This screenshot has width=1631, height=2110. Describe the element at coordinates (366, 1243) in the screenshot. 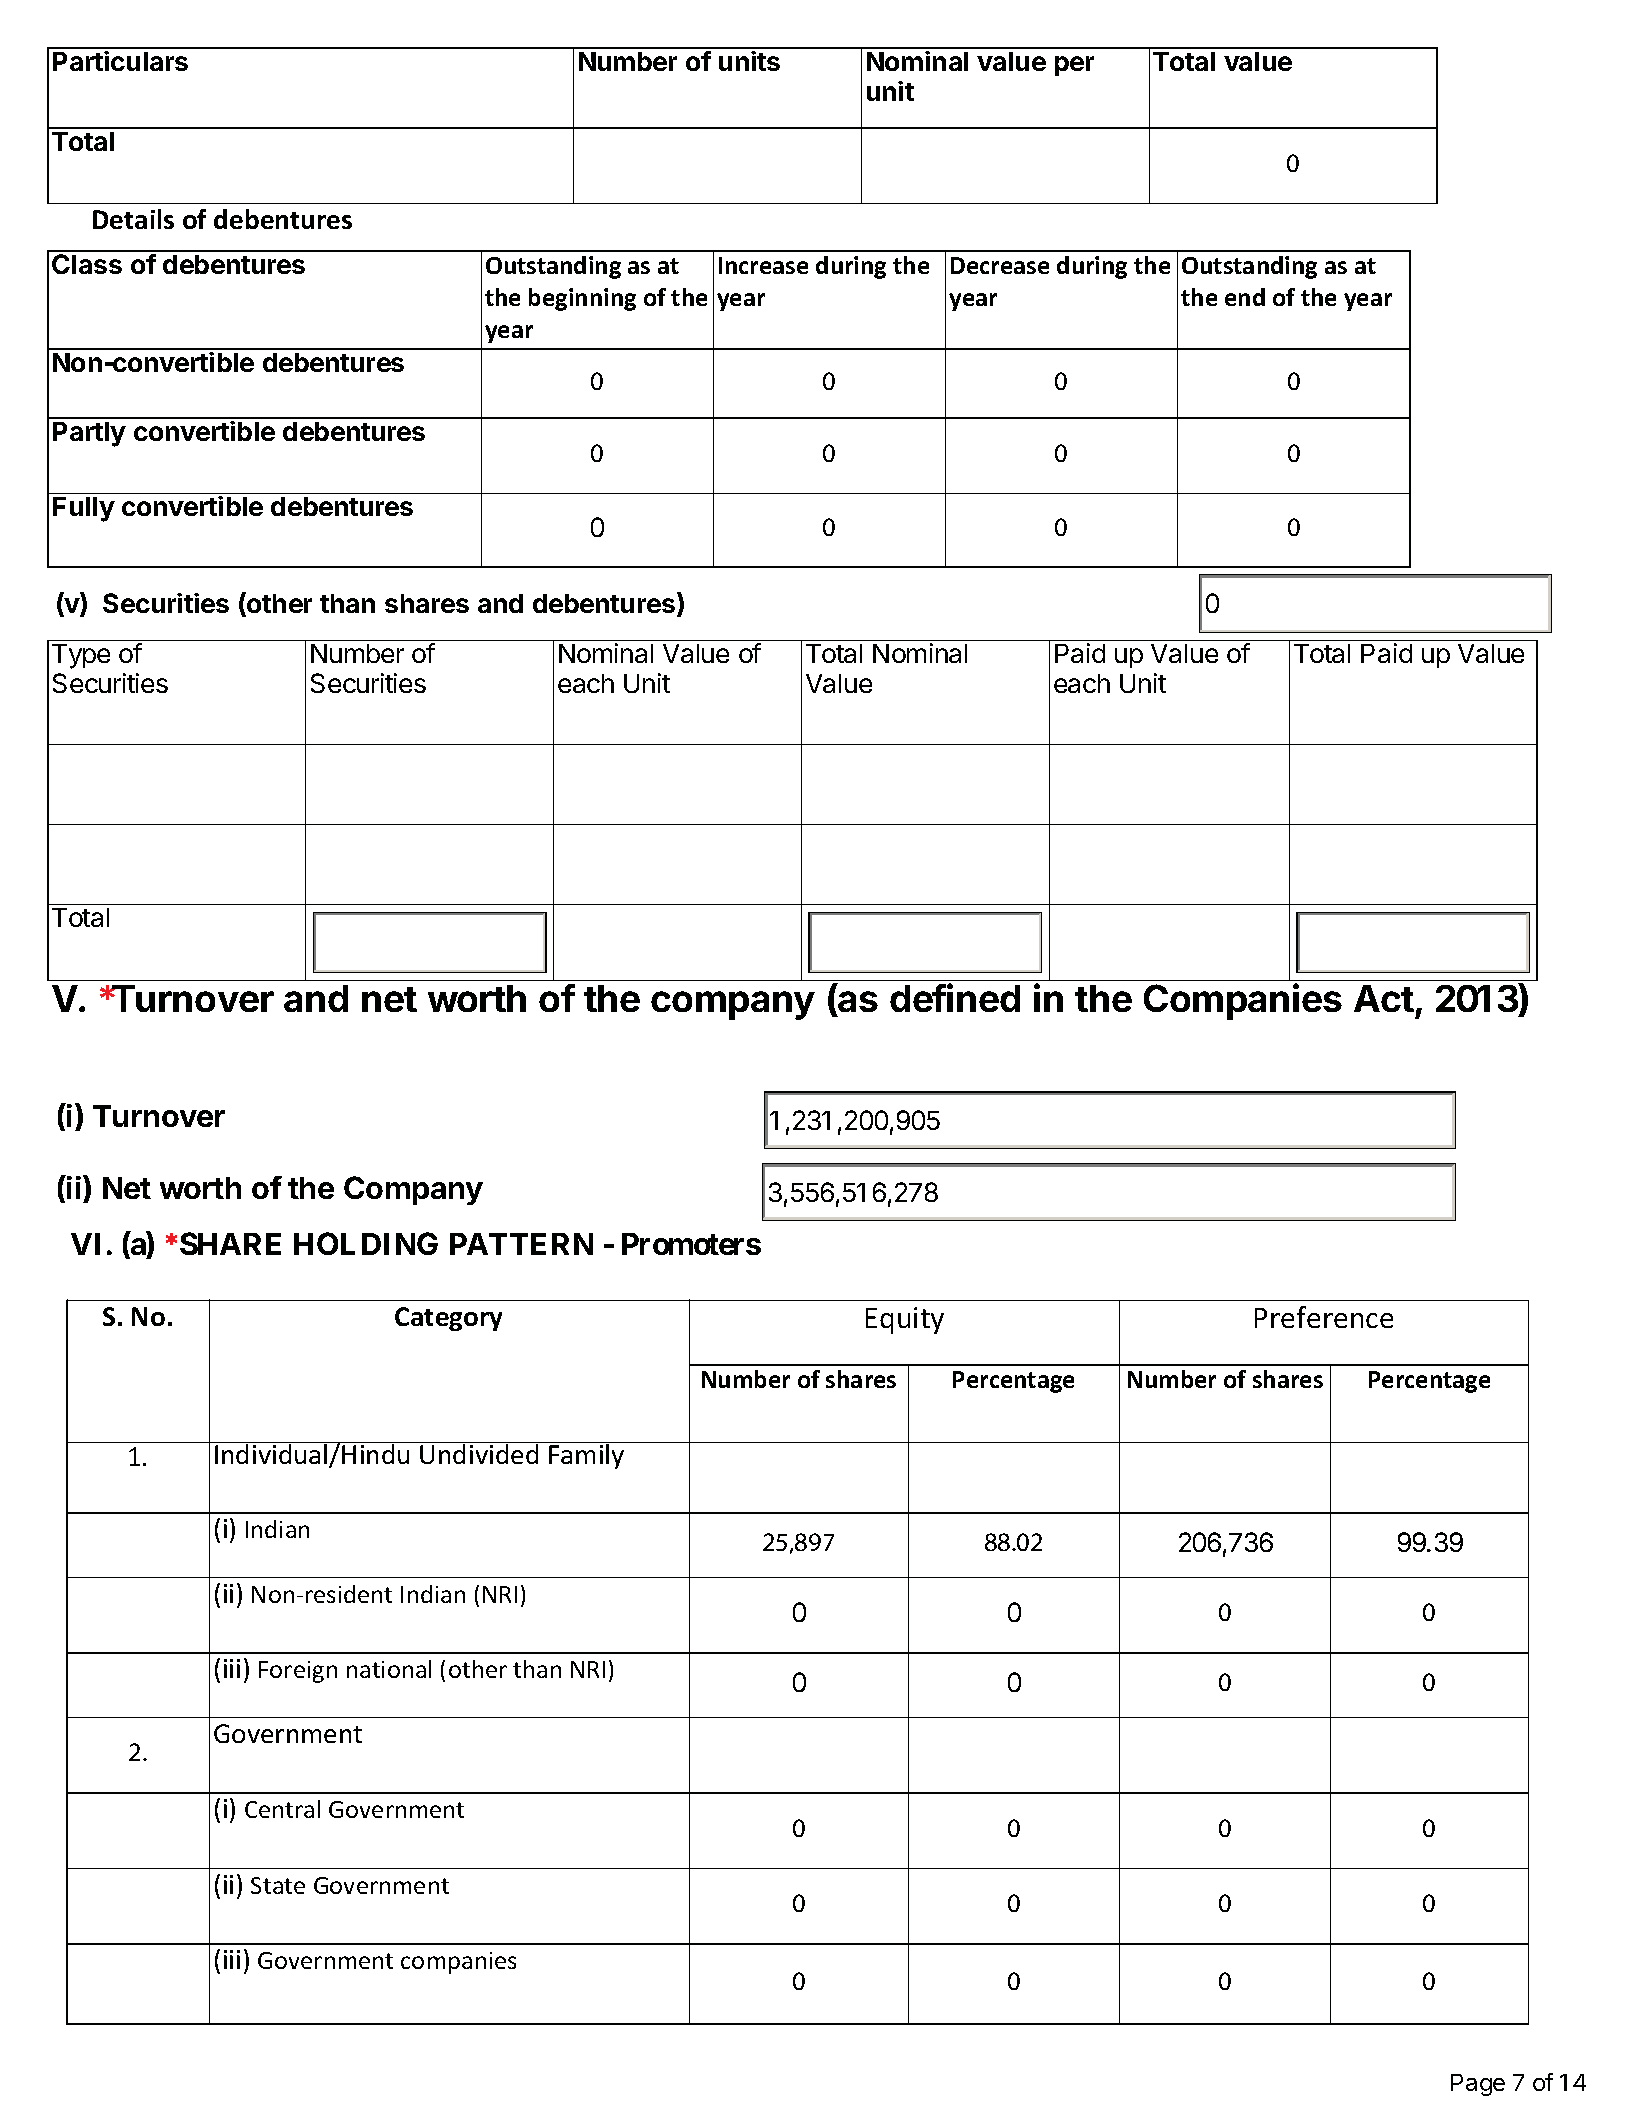

I see `HOLDING` at that location.
